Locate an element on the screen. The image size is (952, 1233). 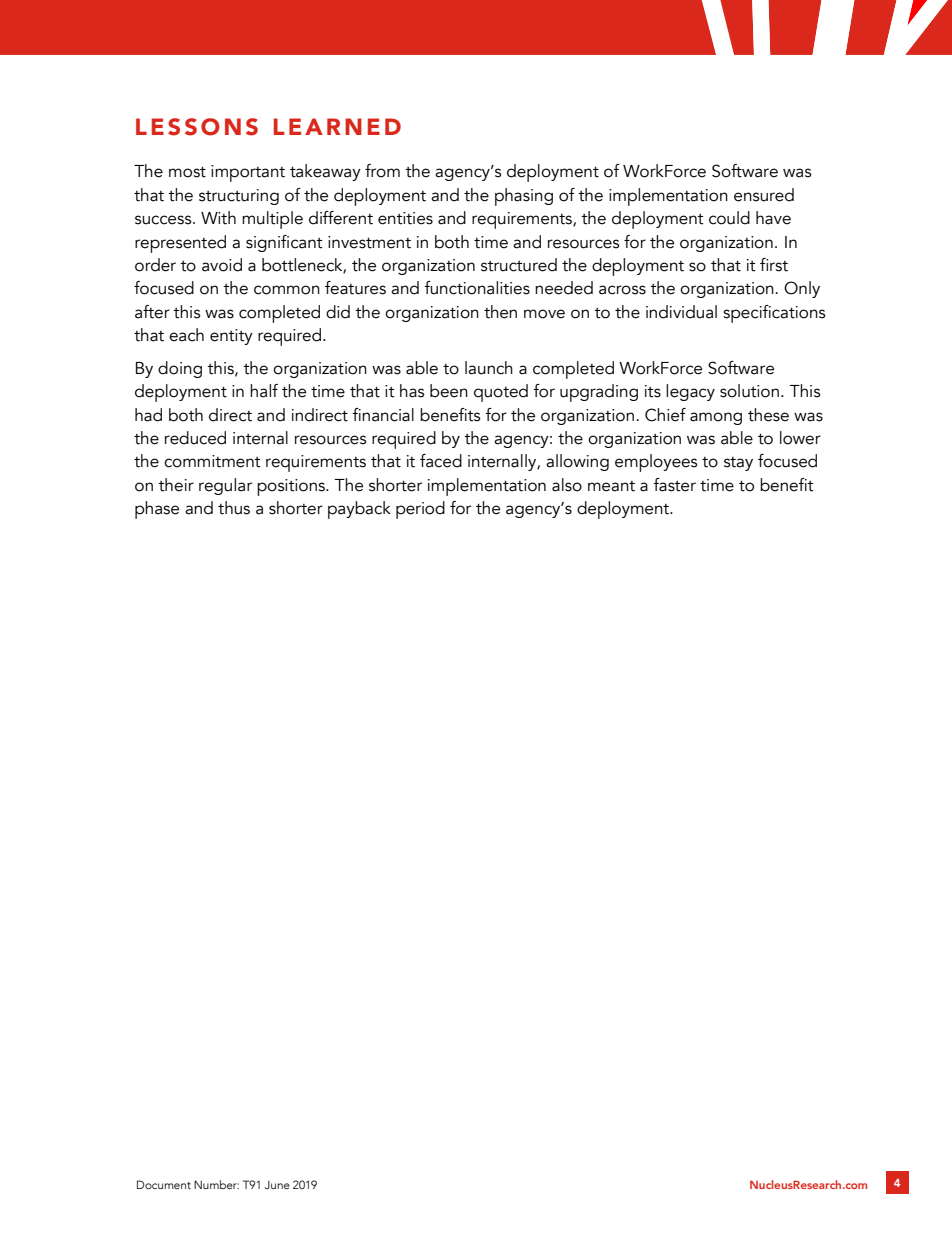
thus is located at coordinates (234, 508).
